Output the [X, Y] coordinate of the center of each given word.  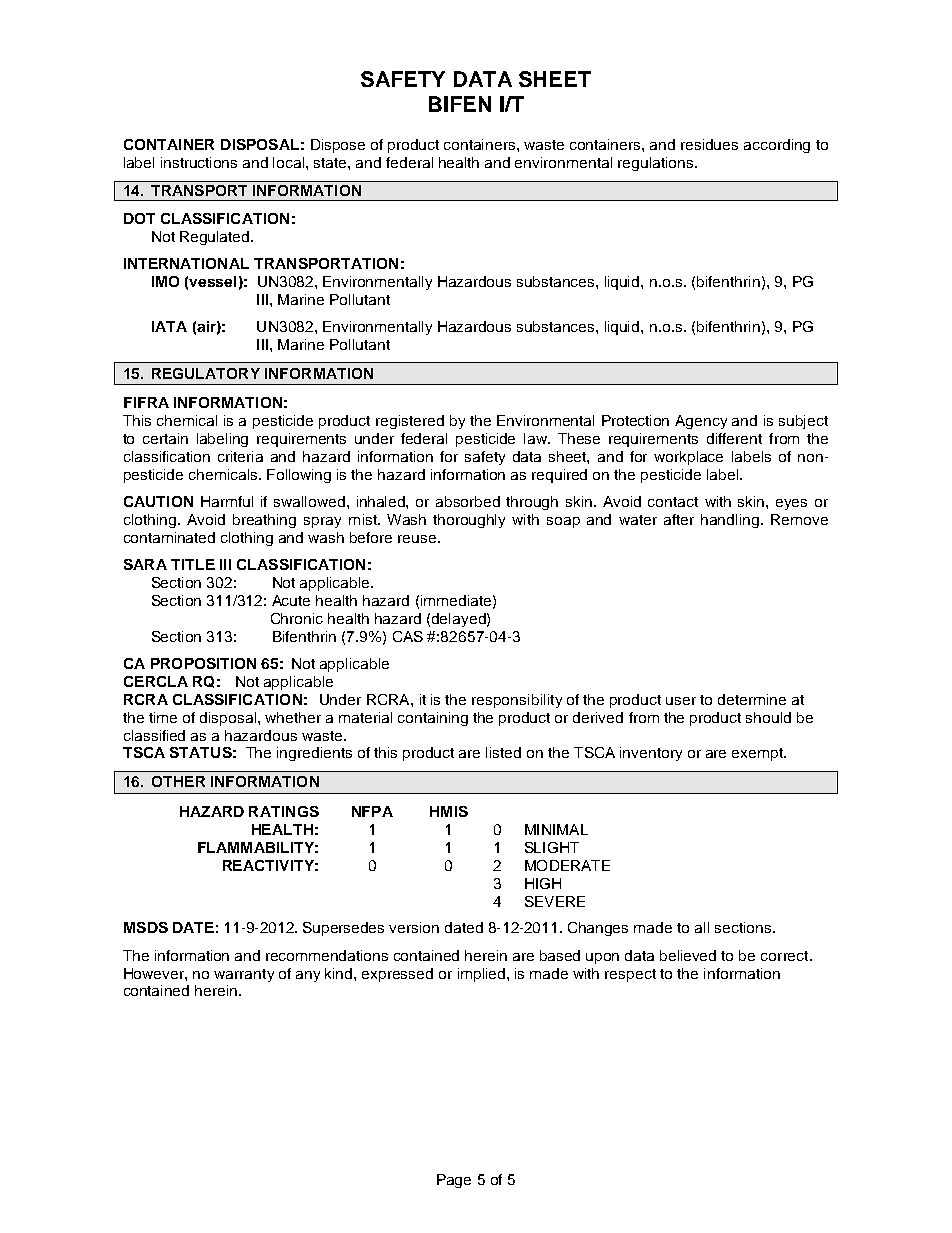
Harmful [227, 501]
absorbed [468, 501]
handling [730, 521]
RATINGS [284, 811]
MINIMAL [556, 829]
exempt [759, 754]
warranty [244, 975]
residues [709, 144]
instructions [199, 162]
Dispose [338, 146]
